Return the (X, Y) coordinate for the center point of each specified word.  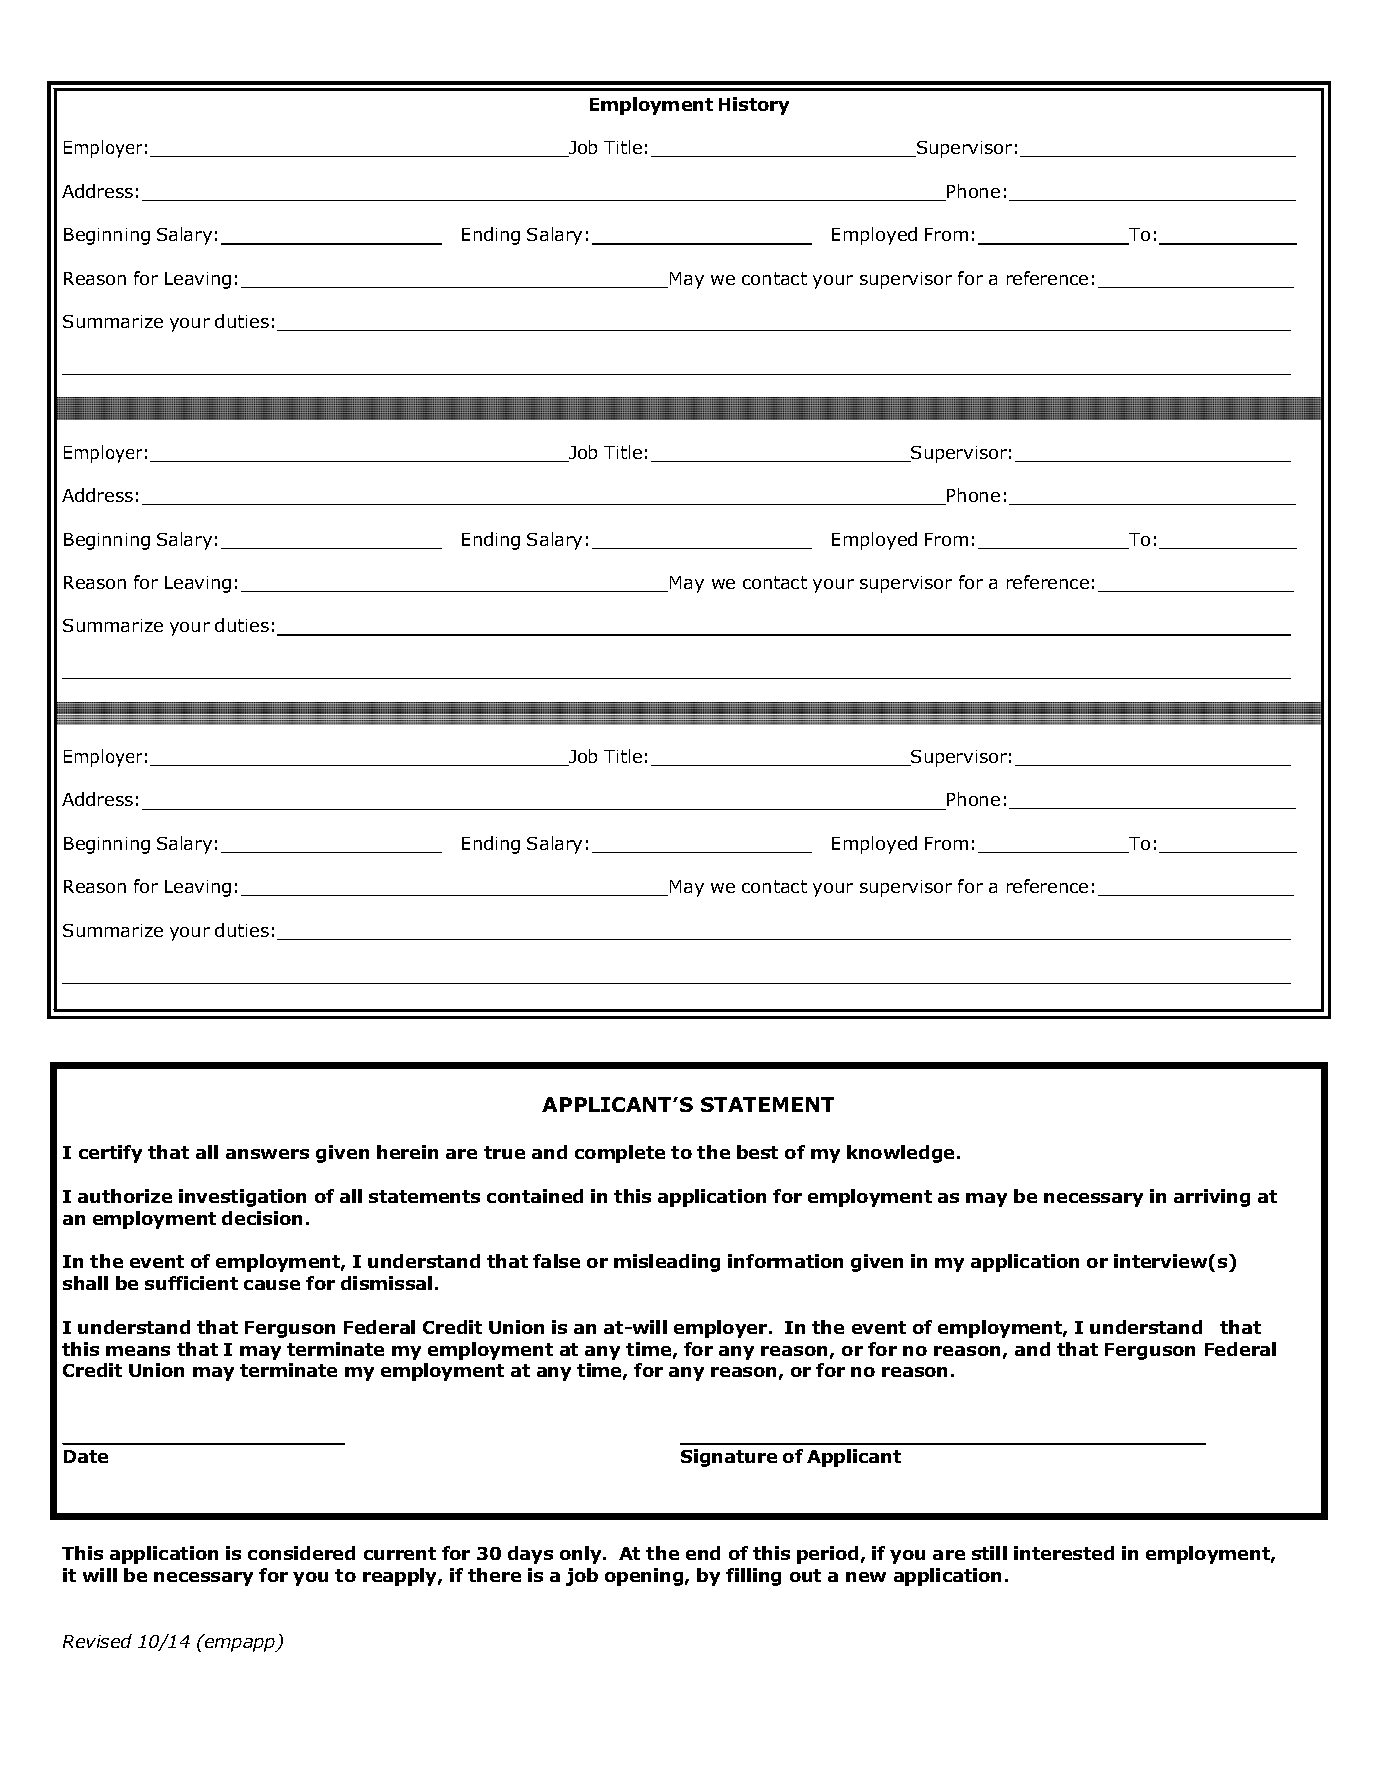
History (754, 106)
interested (1064, 1553)
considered (301, 1553)
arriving (1212, 1198)
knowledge (900, 1154)
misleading (667, 1263)
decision (262, 1218)
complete (620, 1154)
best (757, 1152)
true (504, 1152)
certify (110, 1154)
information (785, 1261)
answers (267, 1154)
